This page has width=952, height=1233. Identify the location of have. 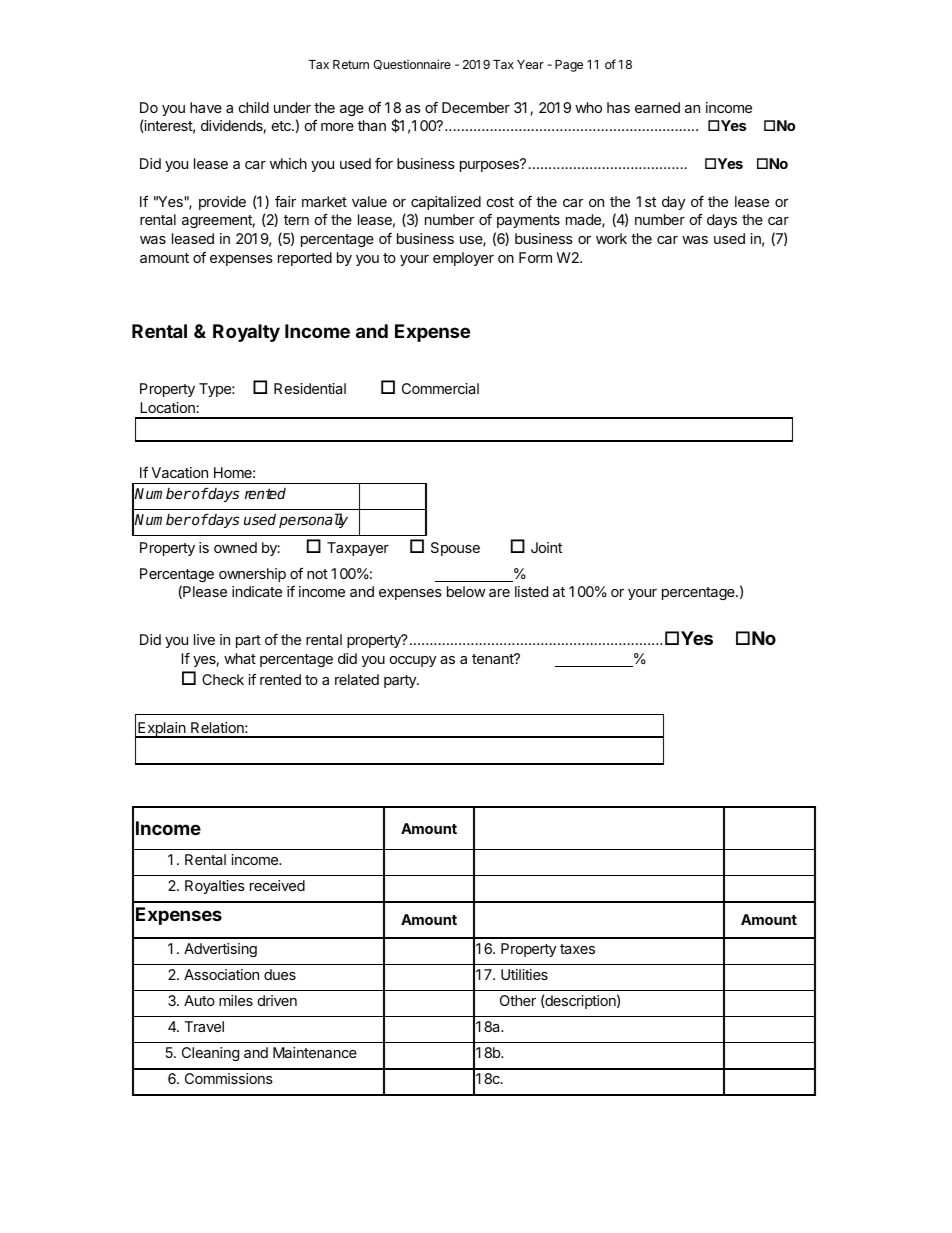
(206, 107).
